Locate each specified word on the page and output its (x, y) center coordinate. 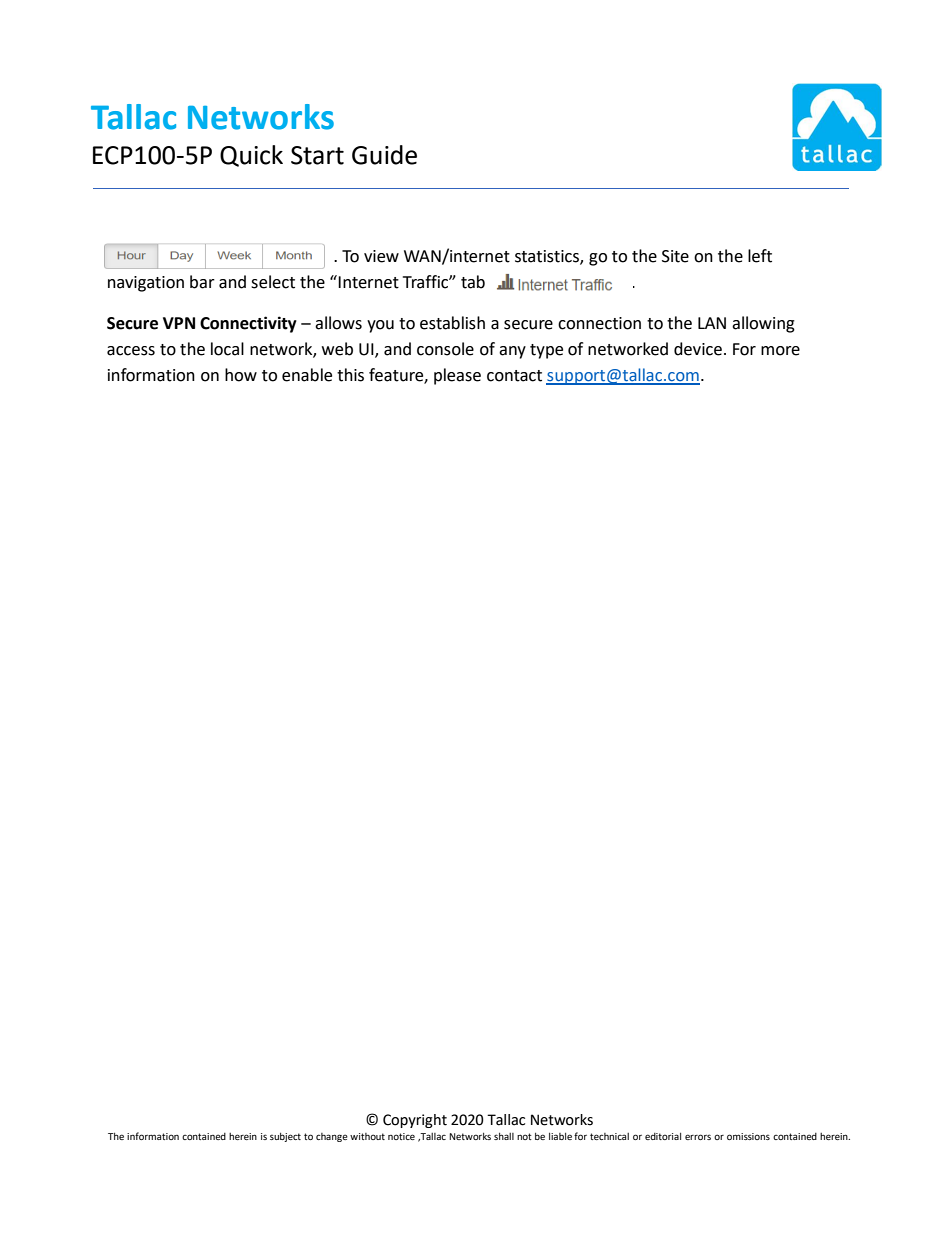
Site (675, 256)
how (241, 375)
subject (285, 1137)
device (698, 349)
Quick (251, 156)
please (457, 376)
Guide (384, 155)
